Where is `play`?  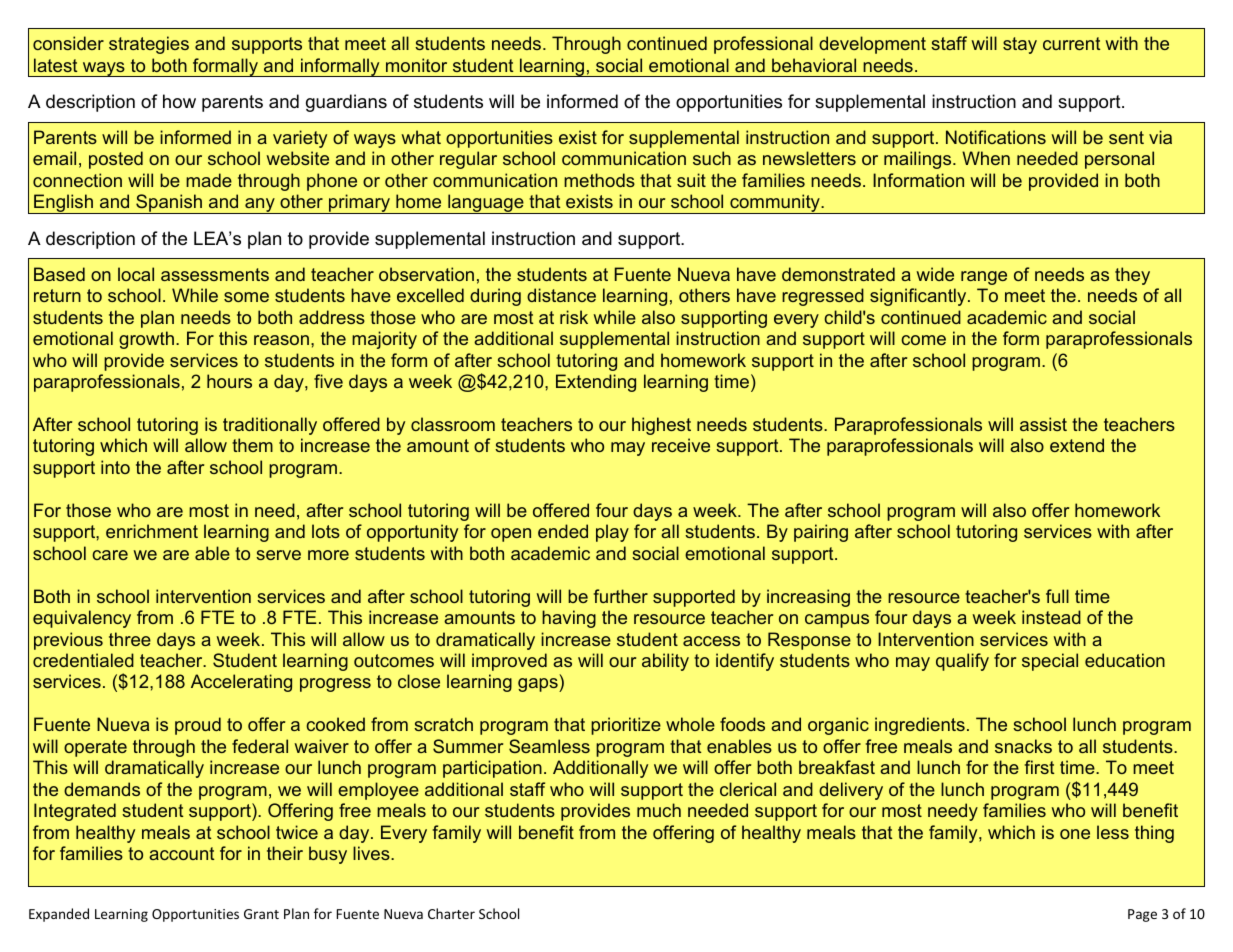
play is located at coordinates (612, 533).
